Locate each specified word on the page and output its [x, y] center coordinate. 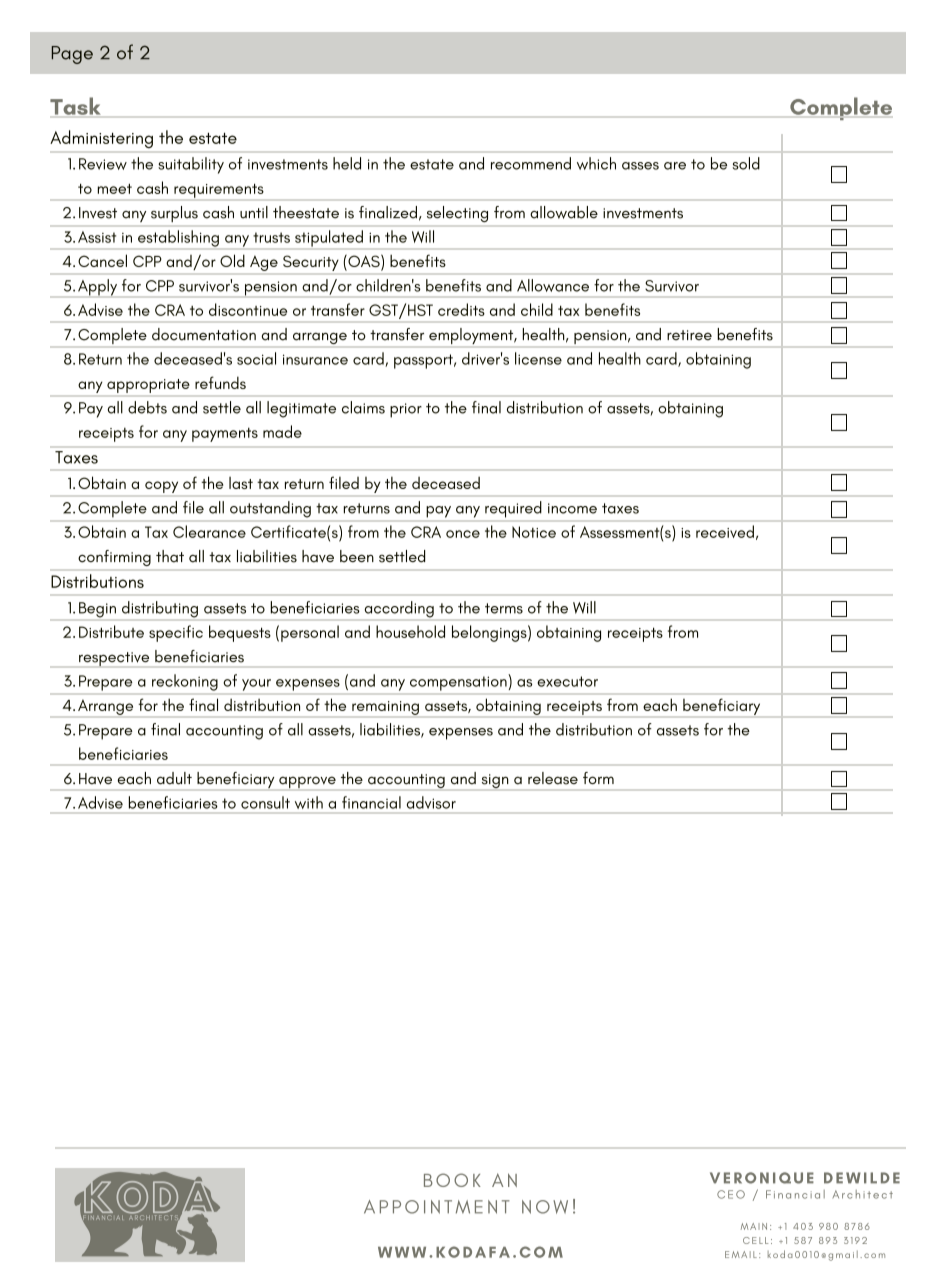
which [596, 163]
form [598, 778]
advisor [431, 802]
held [347, 163]
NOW [545, 1207]
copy [161, 487]
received [725, 531]
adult [174, 778]
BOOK [452, 1180]
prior [406, 410]
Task [76, 107]
